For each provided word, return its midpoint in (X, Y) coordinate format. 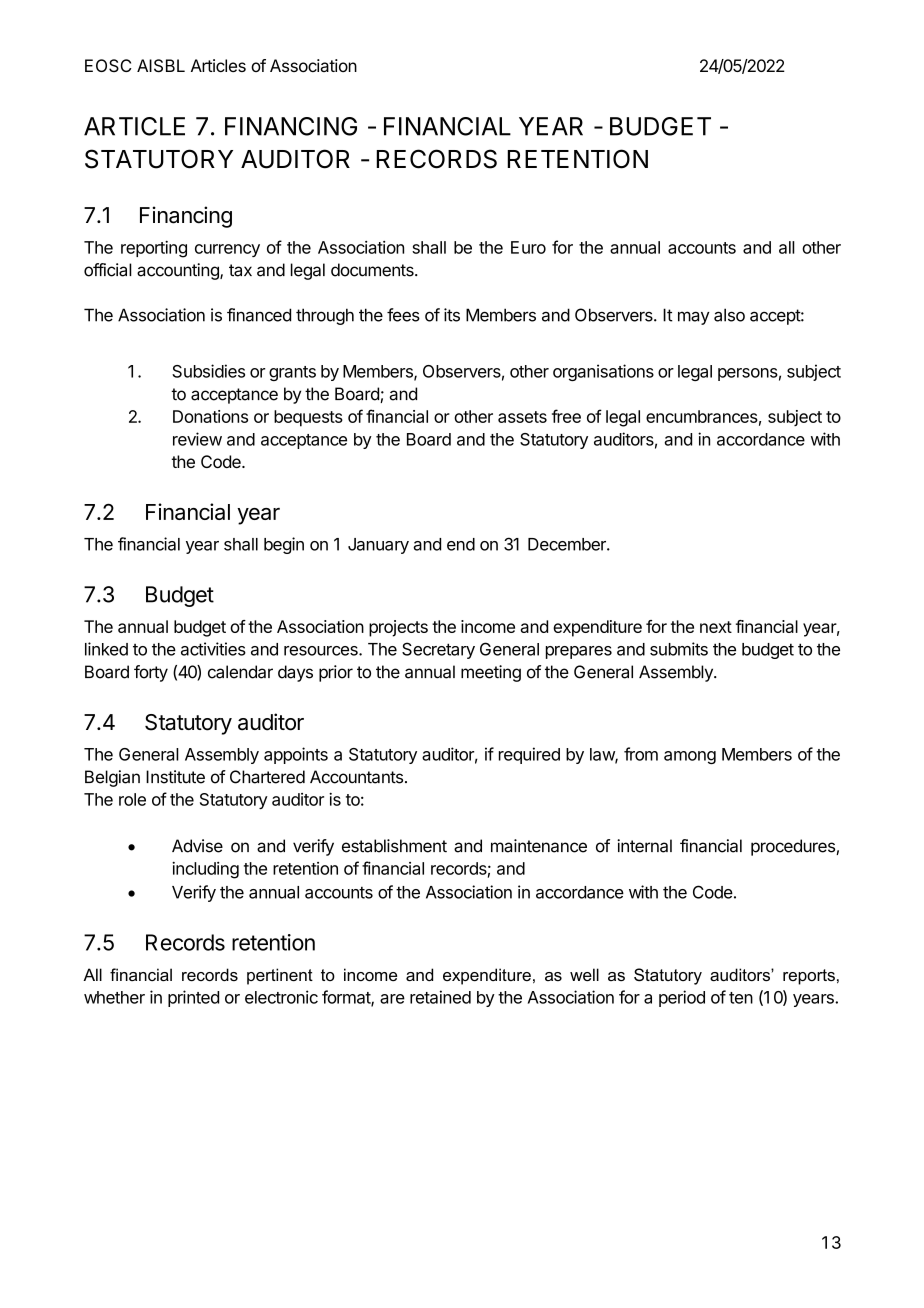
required (529, 755)
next (716, 627)
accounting (179, 271)
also (729, 315)
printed (193, 998)
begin (284, 545)
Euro (528, 247)
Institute (175, 777)
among (690, 757)
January (378, 546)
